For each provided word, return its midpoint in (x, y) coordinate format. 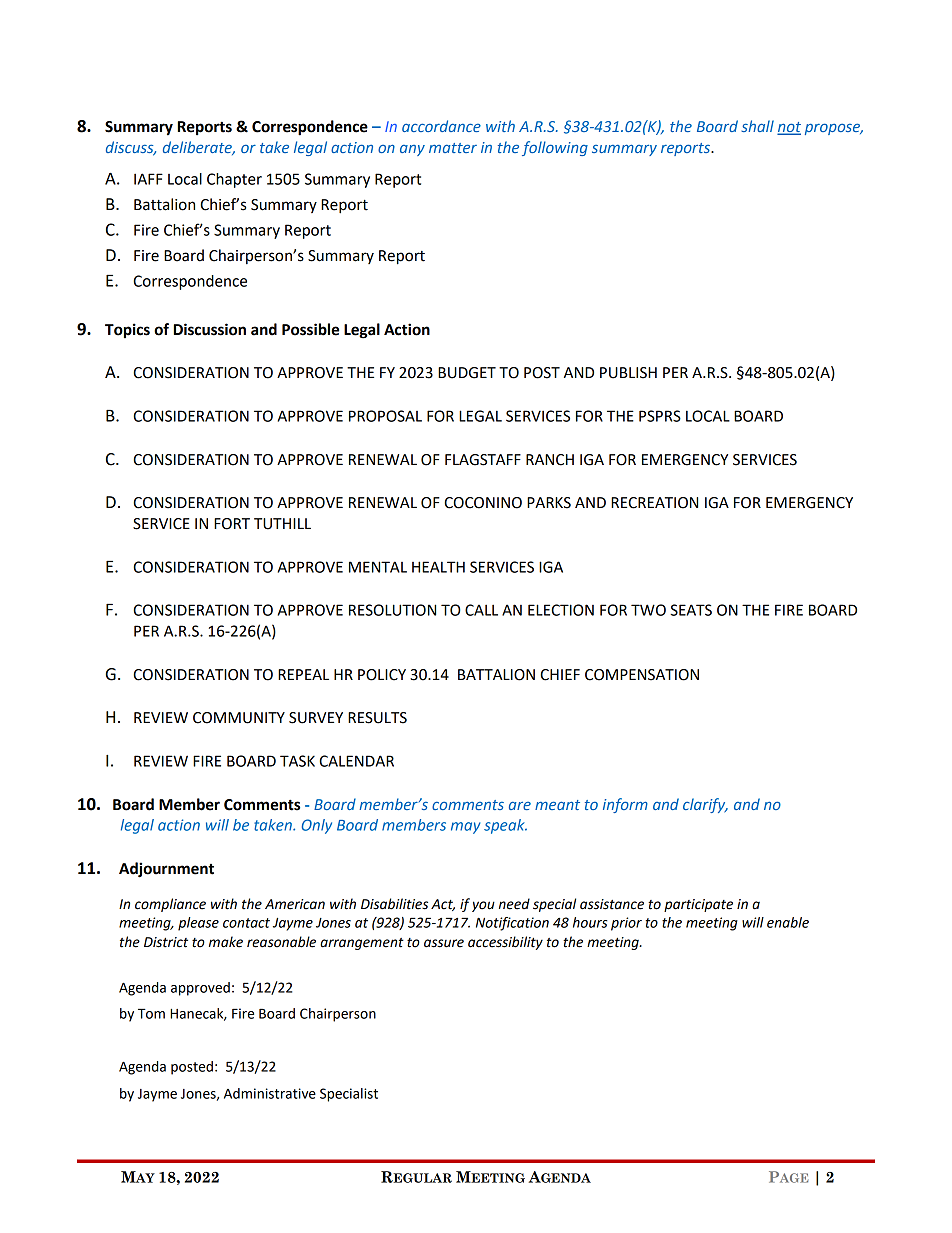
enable (788, 922)
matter (453, 148)
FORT (232, 524)
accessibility (505, 943)
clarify (705, 805)
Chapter (234, 180)
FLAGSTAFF (483, 460)
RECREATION (654, 503)
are (520, 806)
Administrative (270, 1093)
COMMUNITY (239, 718)
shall (757, 126)
